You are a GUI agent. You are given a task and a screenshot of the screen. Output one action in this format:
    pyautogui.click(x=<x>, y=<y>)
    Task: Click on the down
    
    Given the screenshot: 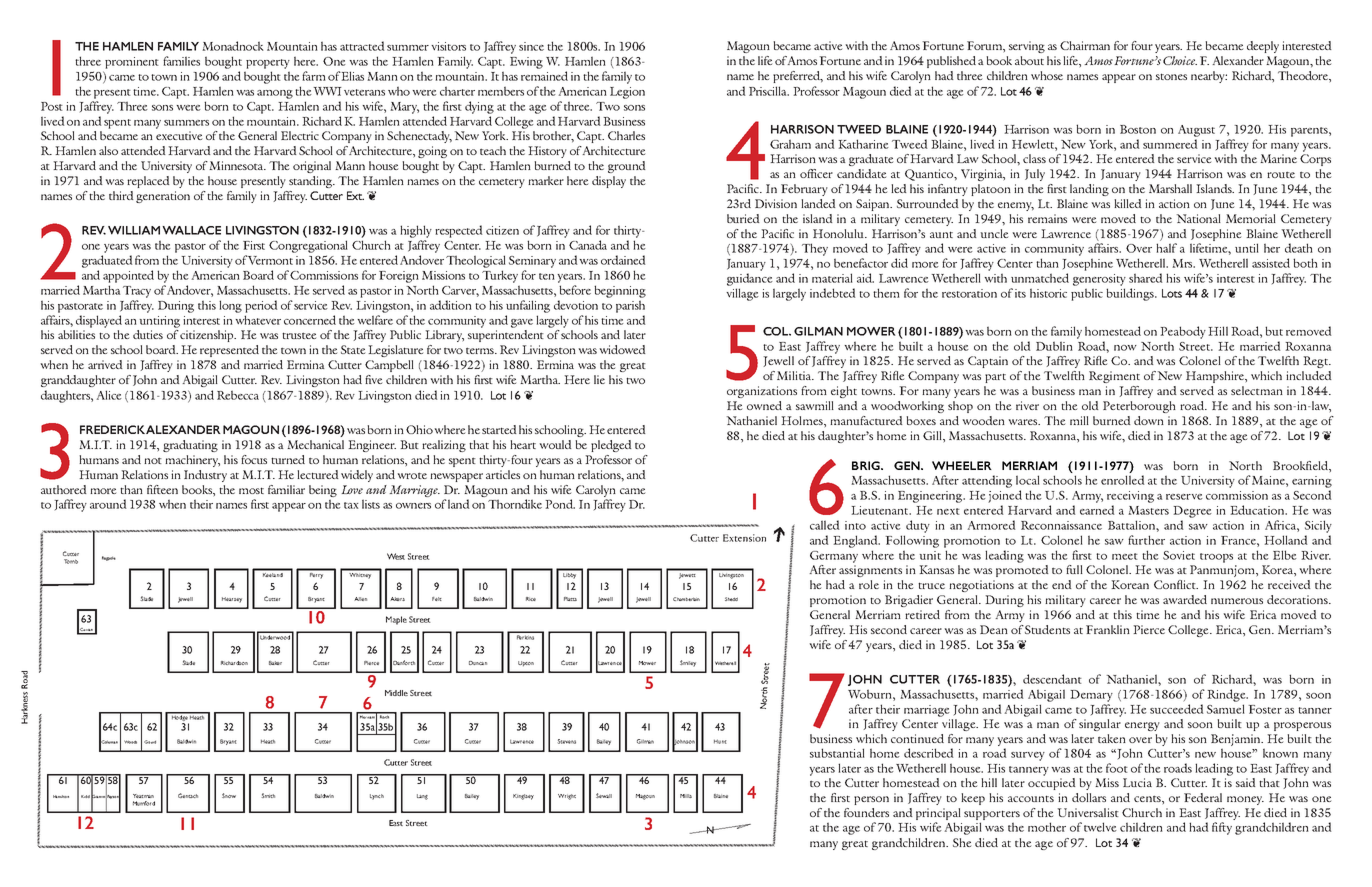 What is the action you would take?
    pyautogui.click(x=1149, y=420)
